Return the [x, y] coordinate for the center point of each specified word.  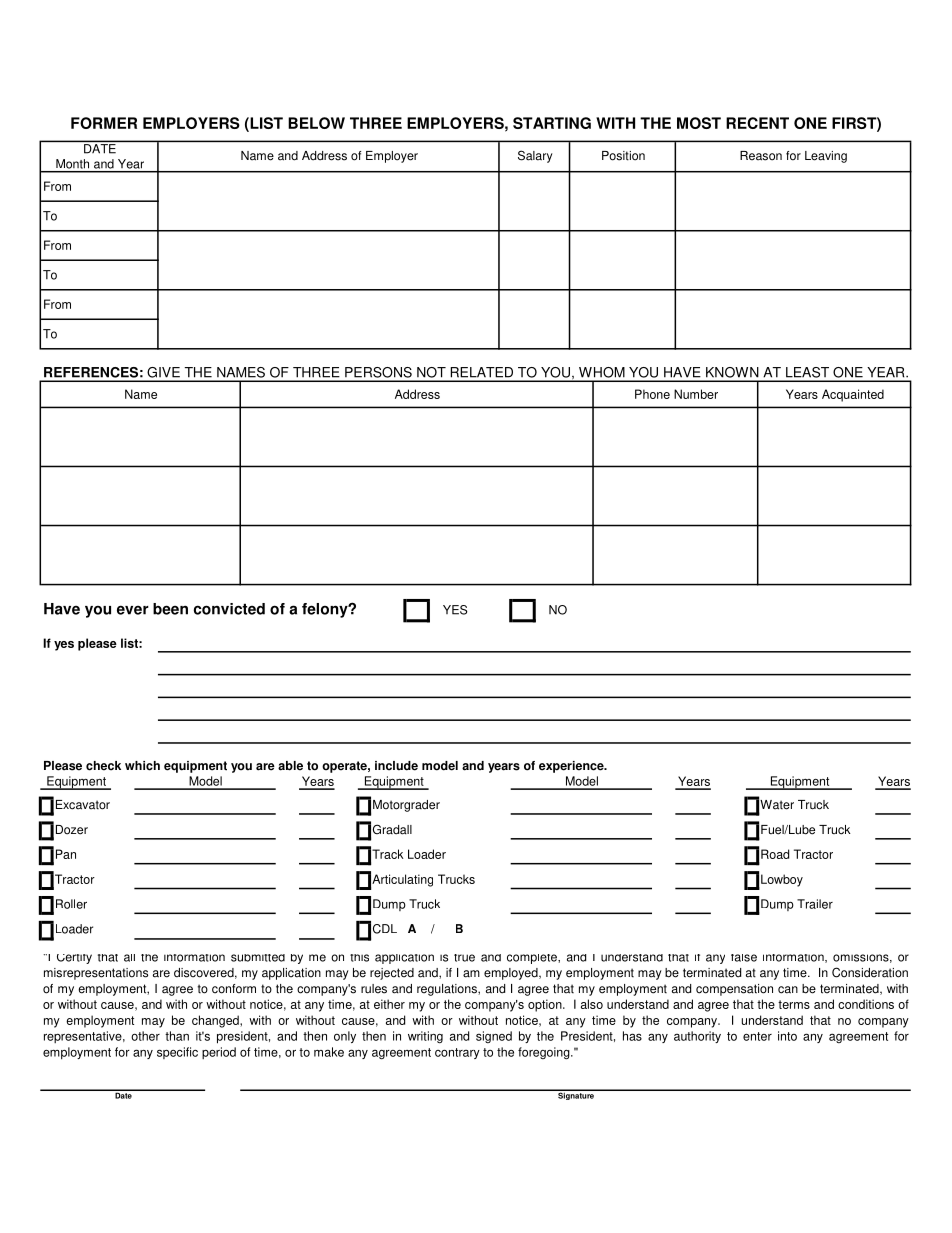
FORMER [104, 123]
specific [177, 1053]
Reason [761, 156]
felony [326, 610]
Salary [535, 156]
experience [572, 767]
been [170, 609]
